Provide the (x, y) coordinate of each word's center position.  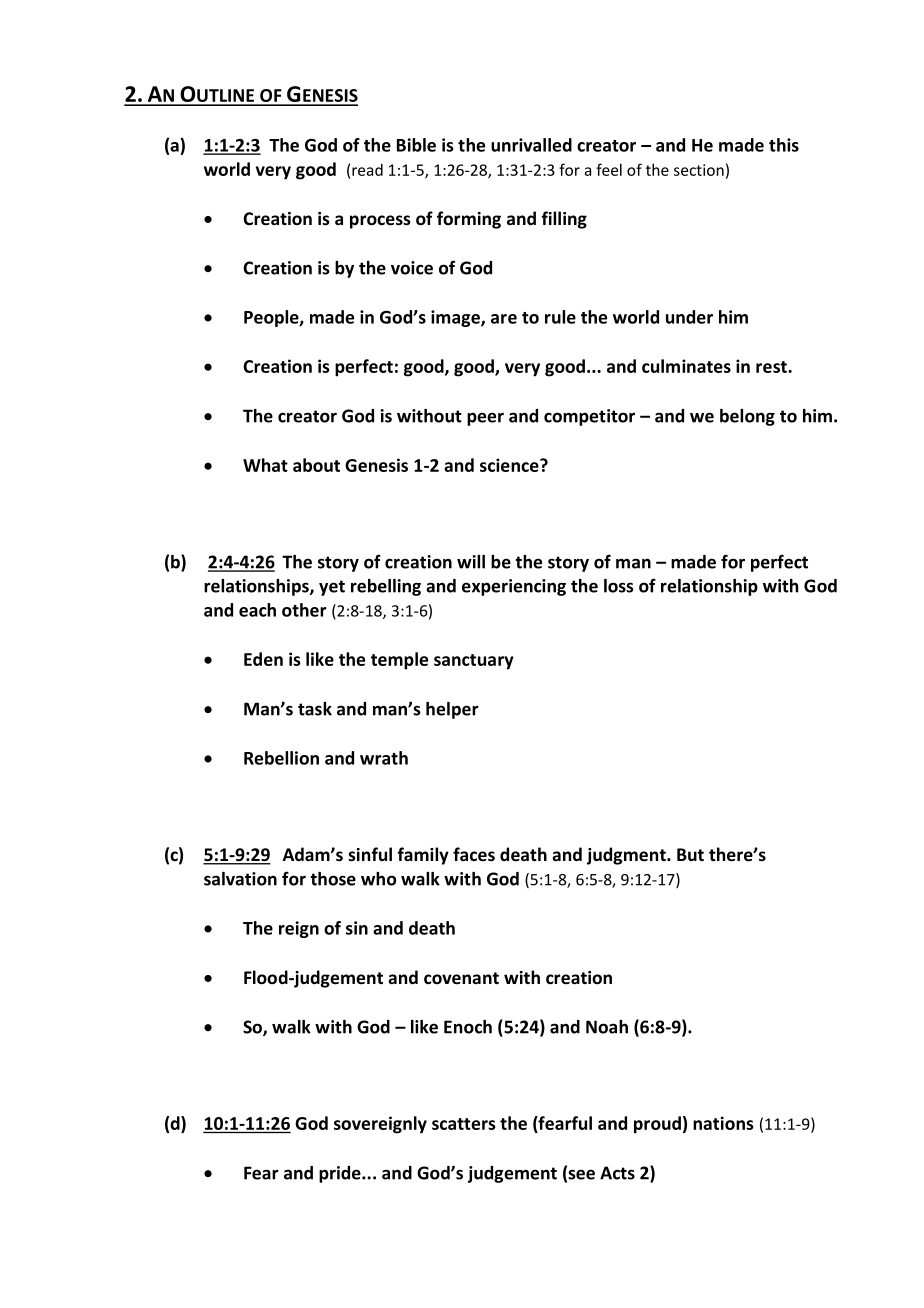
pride (341, 1174)
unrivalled (531, 145)
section (699, 170)
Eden (263, 659)
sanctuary (474, 662)
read (367, 170)
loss (619, 586)
